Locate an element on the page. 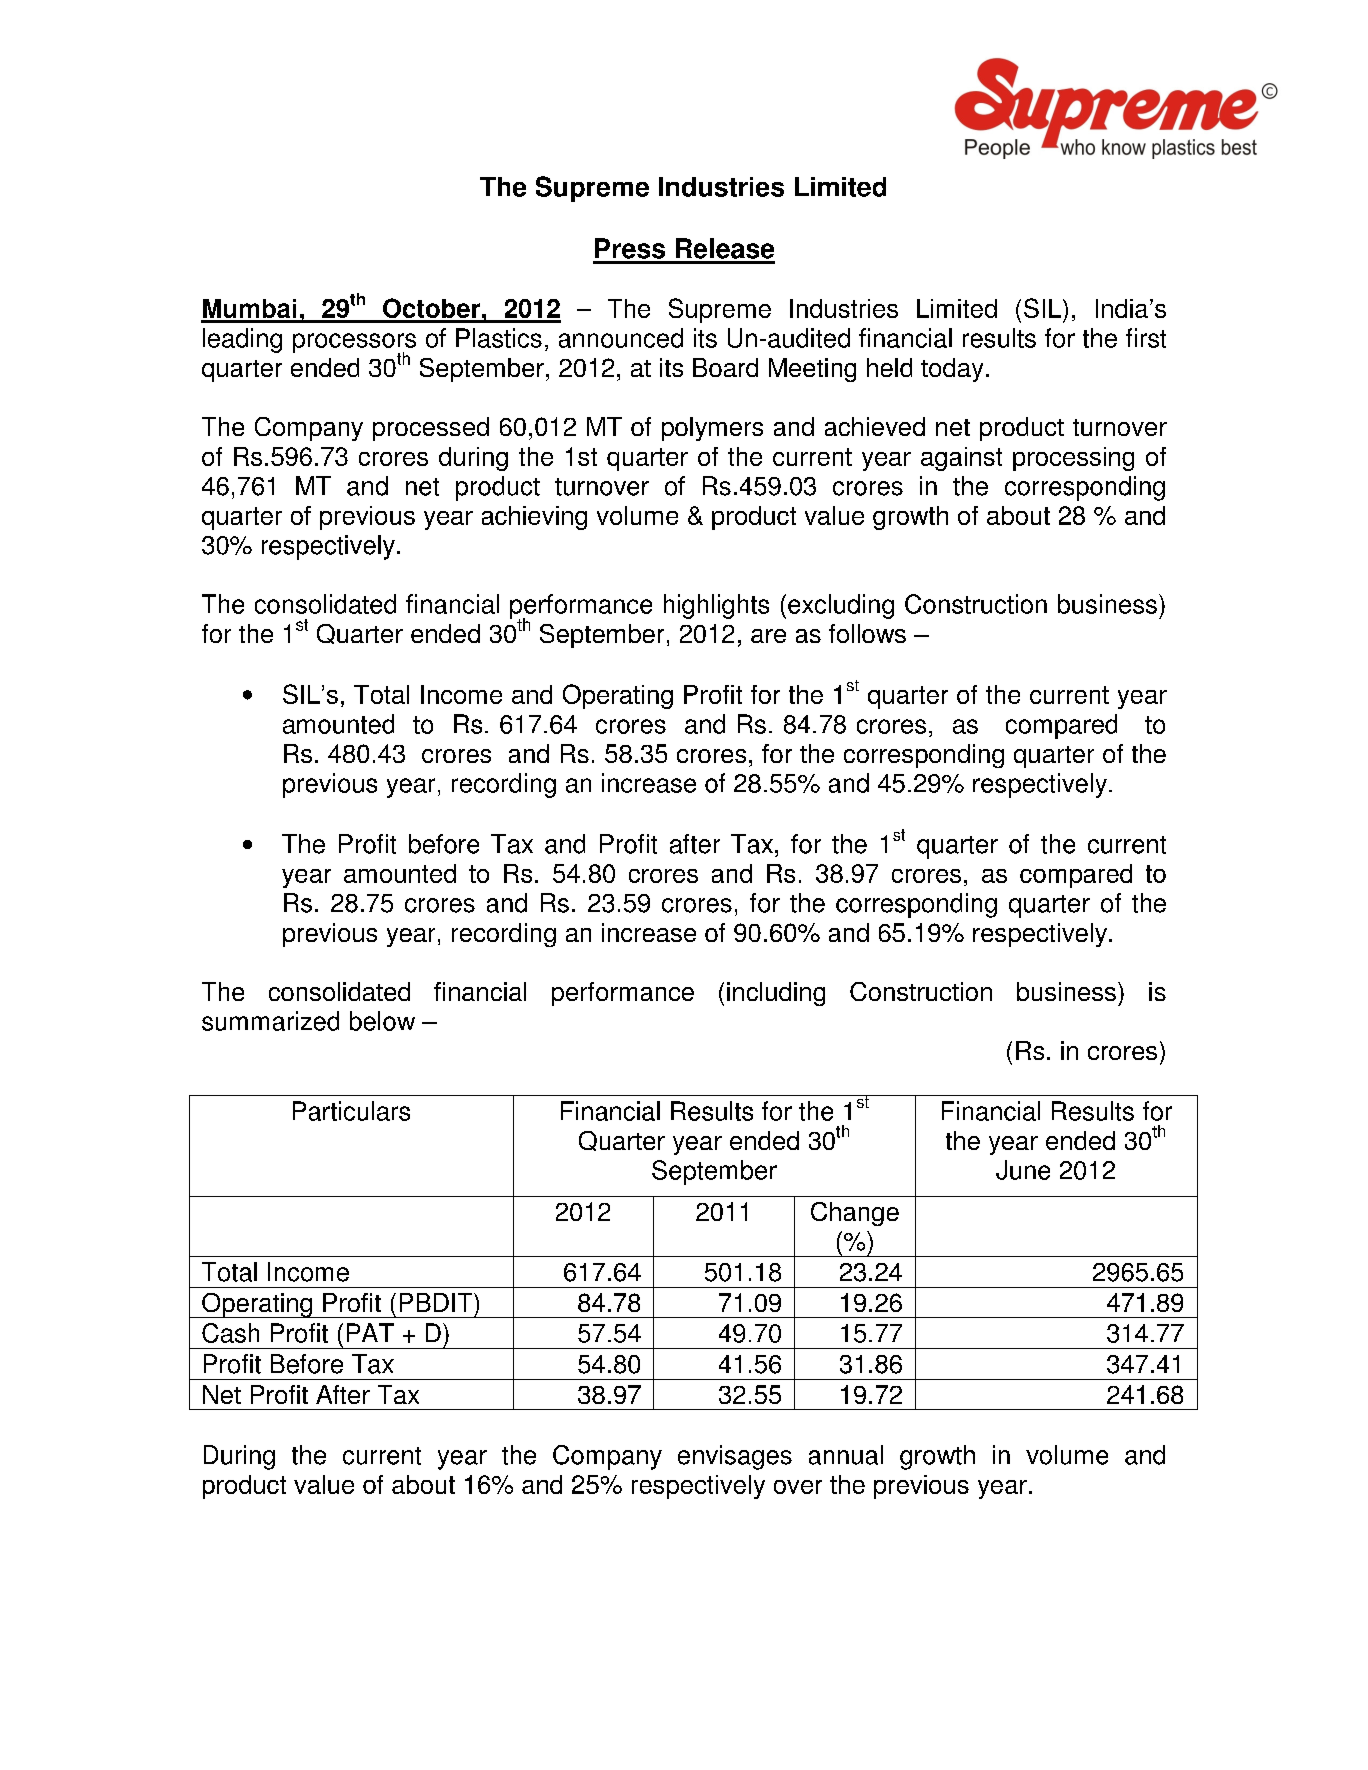 This page has height=1770, width=1368. envisages is located at coordinates (735, 1457).
